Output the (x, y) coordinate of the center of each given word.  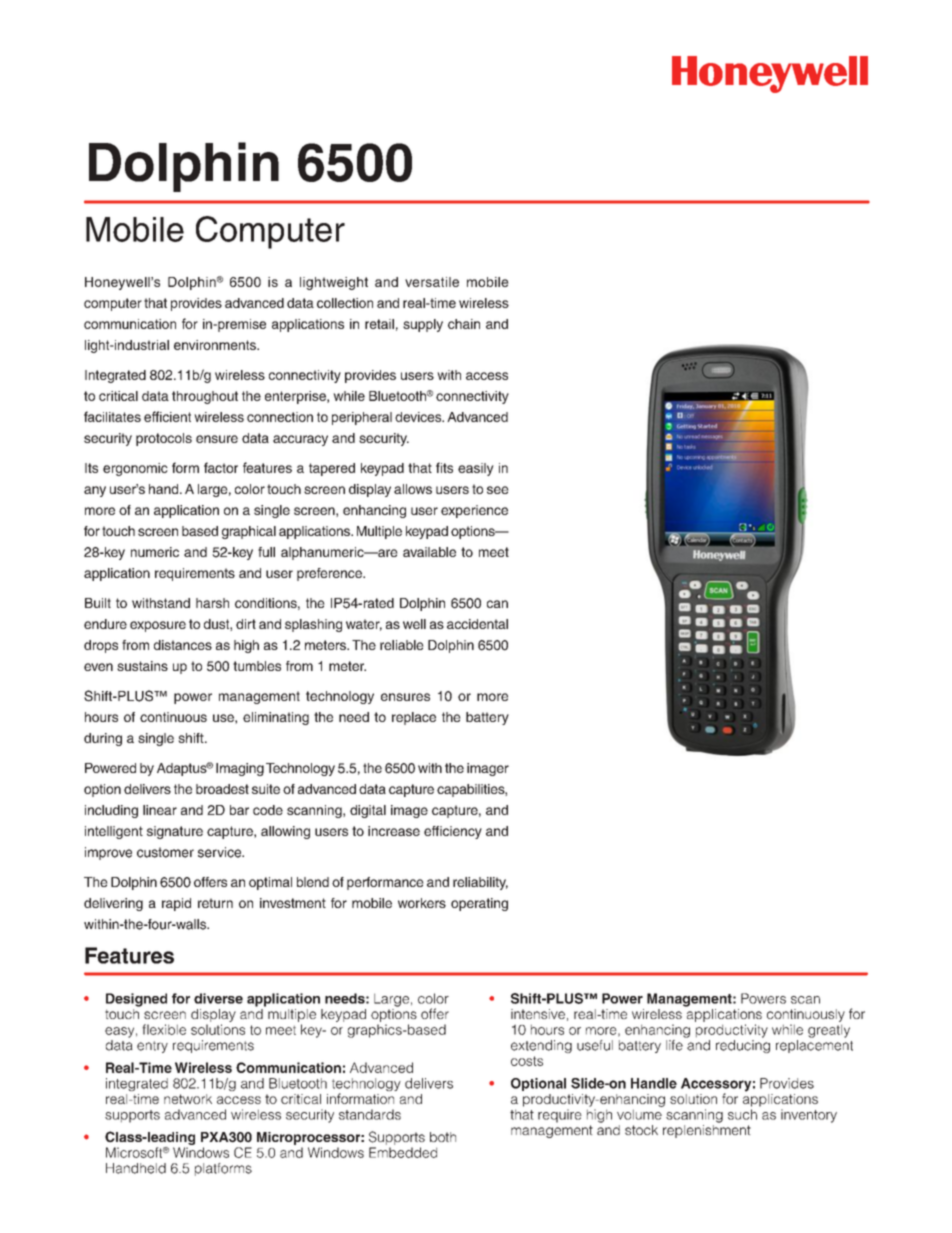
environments (216, 345)
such (742, 1114)
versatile (432, 282)
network (188, 1099)
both (443, 1137)
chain (464, 324)
